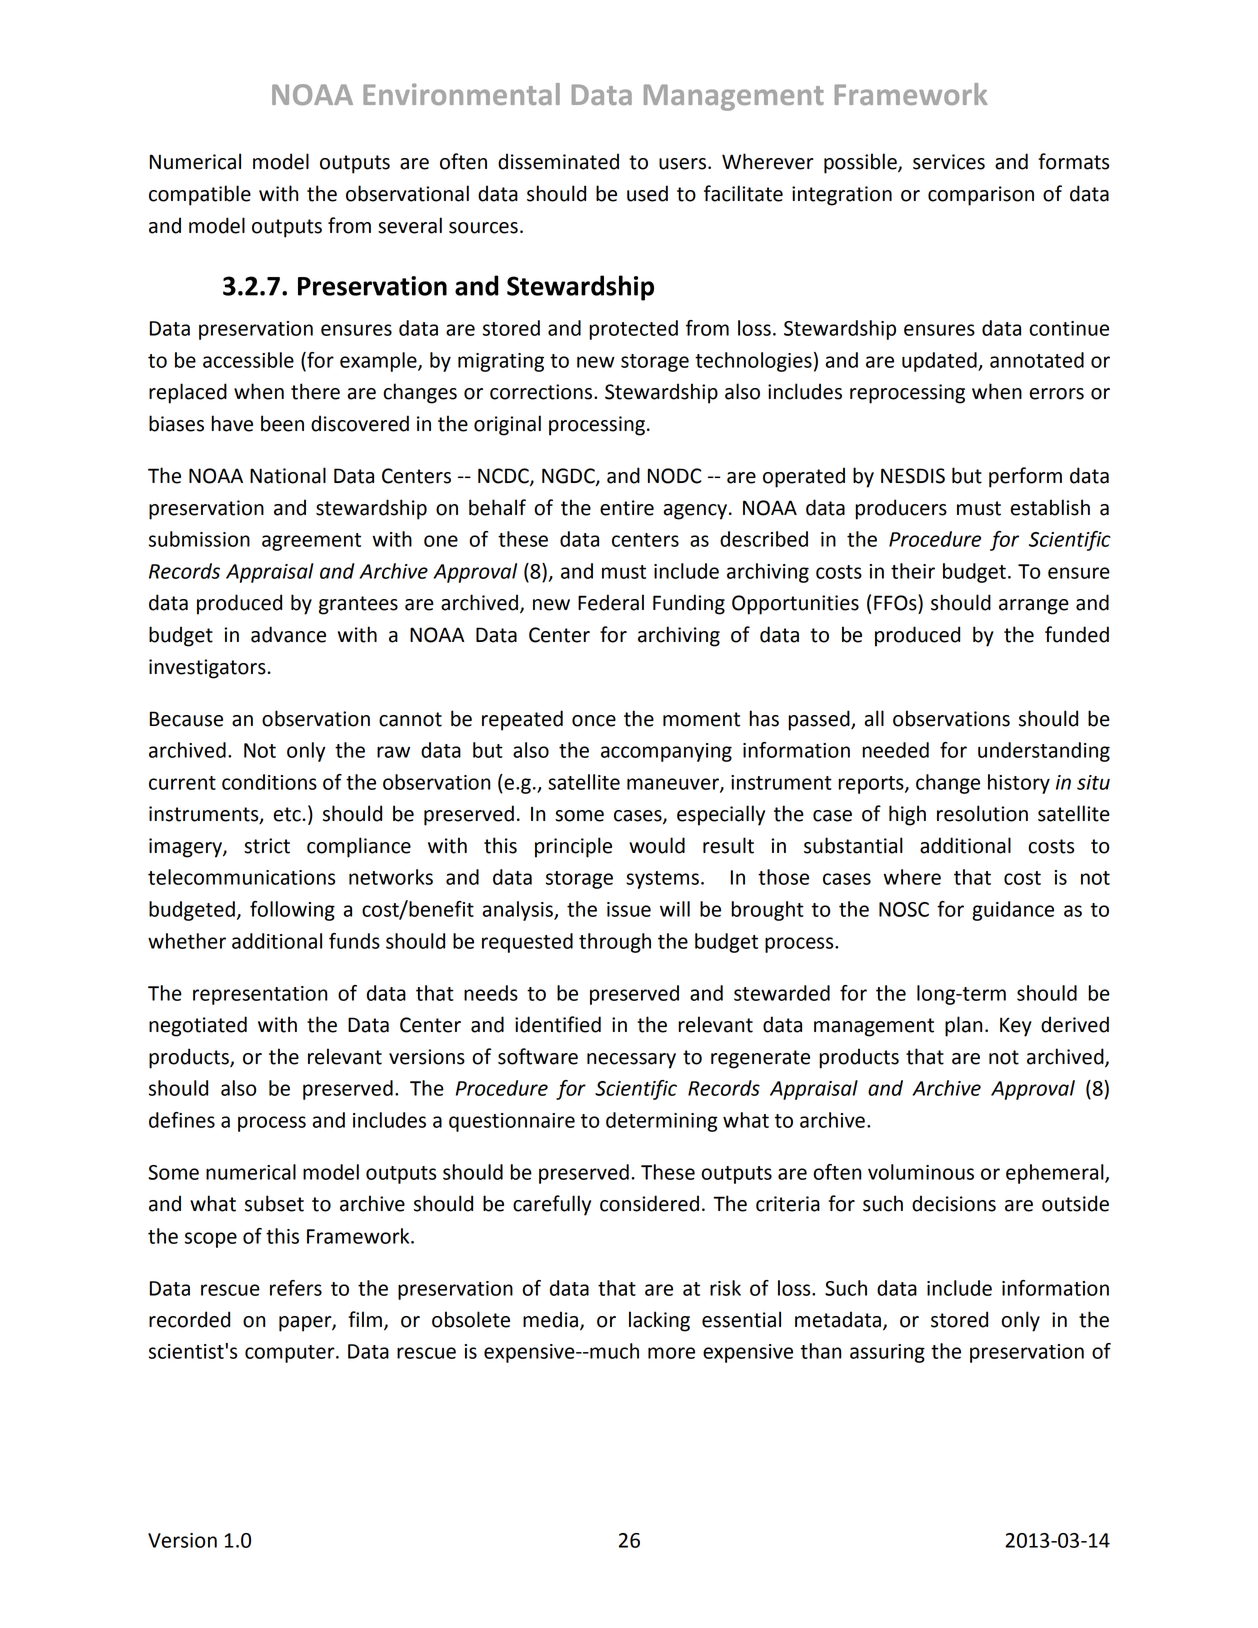  What do you see at coordinates (1025, 477) in the screenshot?
I see `perform` at bounding box center [1025, 477].
